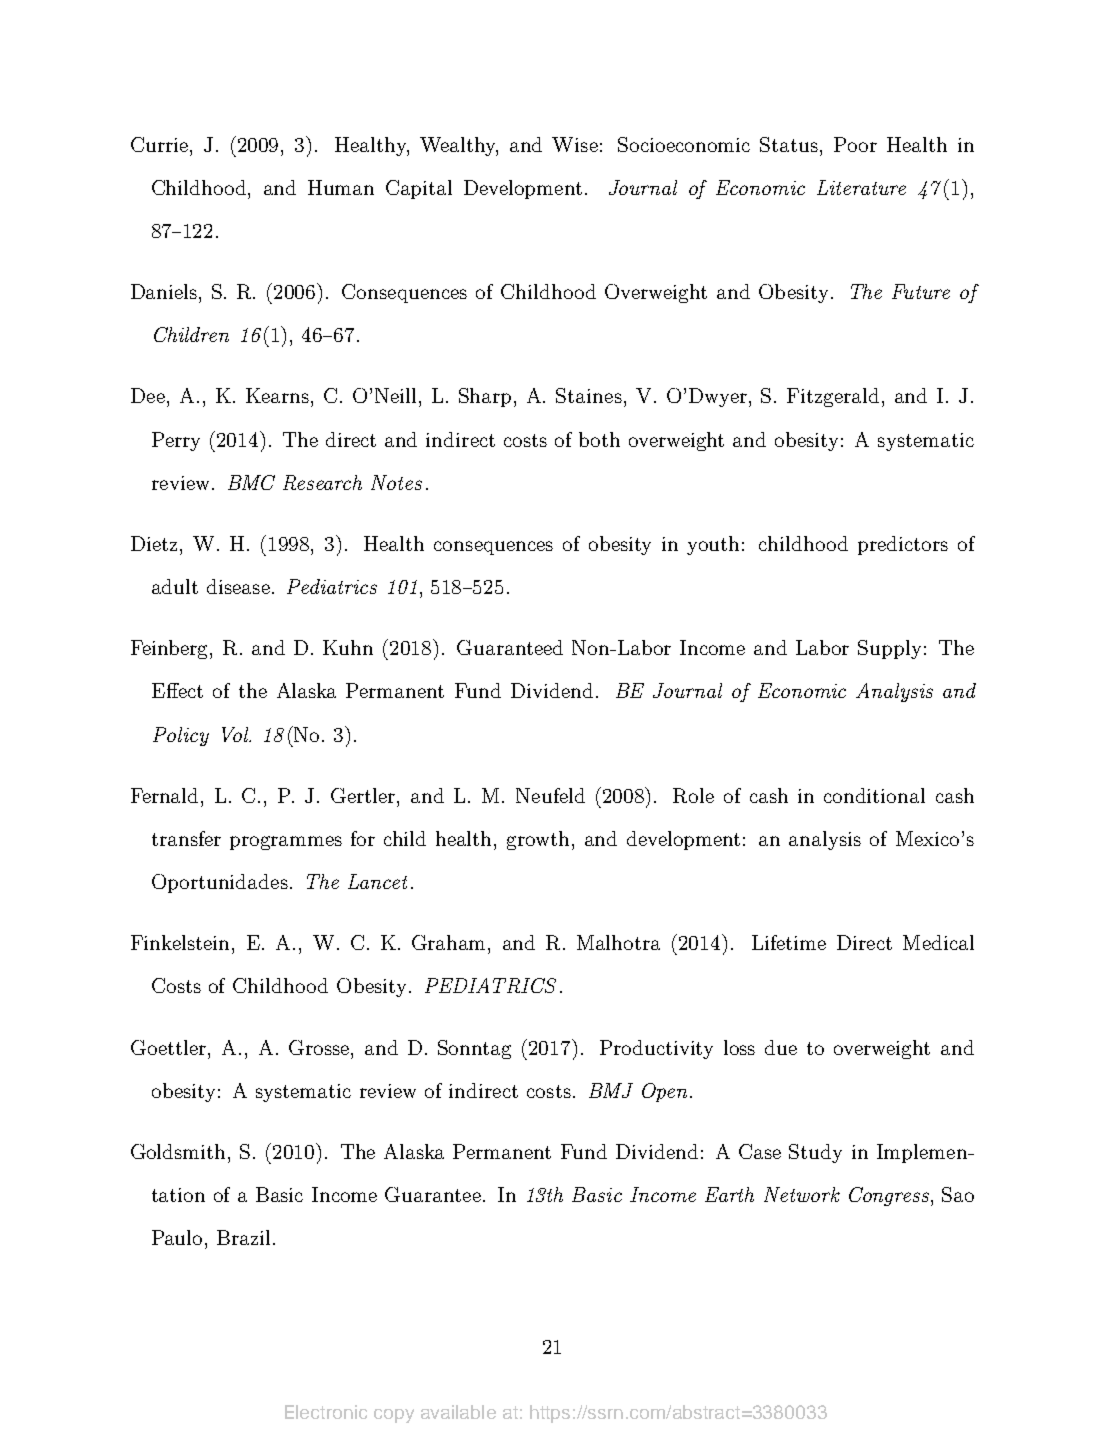 The width and height of the document is (1105, 1430). Describe the element at coordinates (326, 1412) in the document. I see `Electronic` at that location.
